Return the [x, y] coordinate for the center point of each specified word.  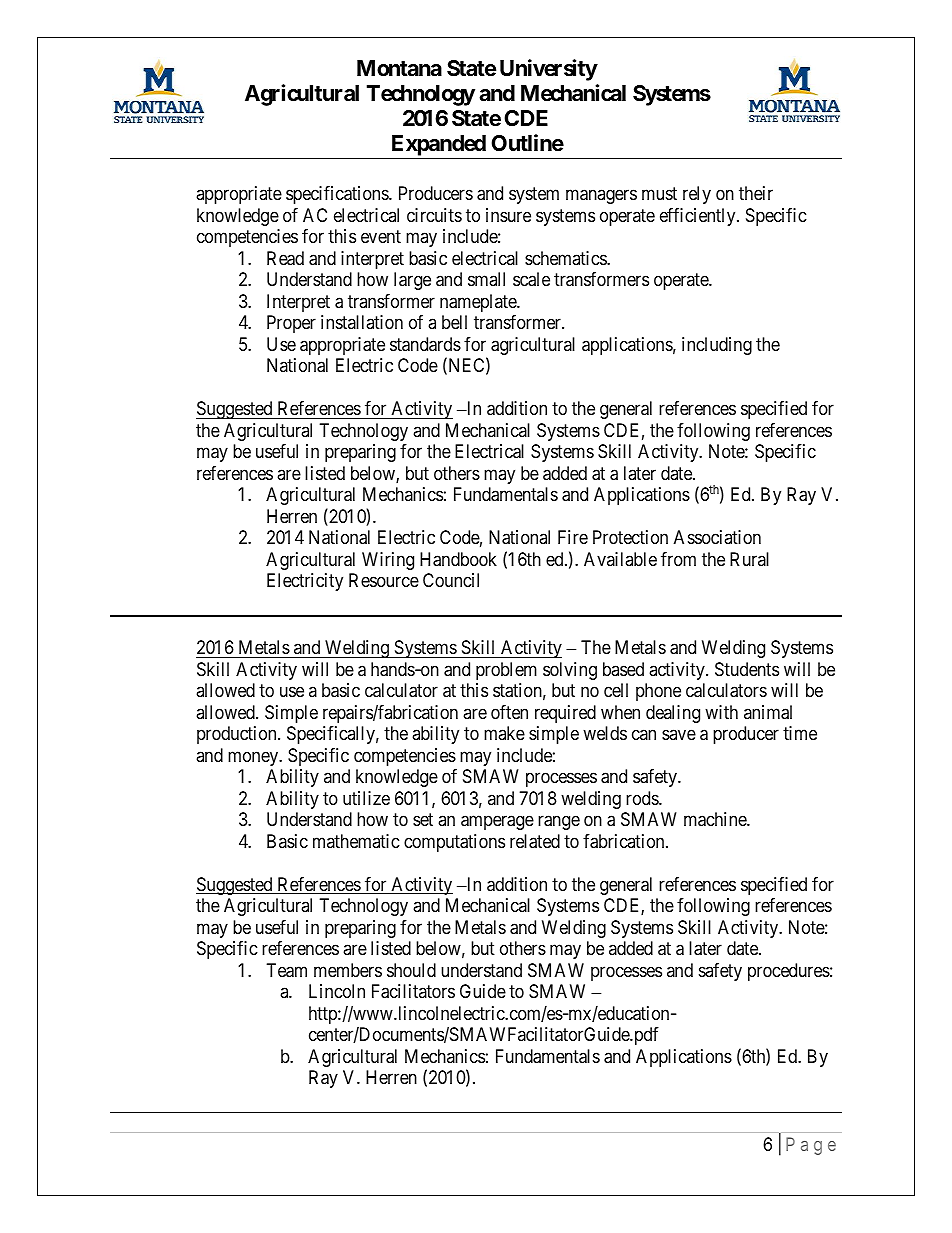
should [411, 970]
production [238, 735]
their [756, 193]
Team [287, 970]
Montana [399, 68]
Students [747, 669]
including [717, 346]
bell [454, 322]
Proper [291, 324]
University [549, 70]
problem [506, 671]
